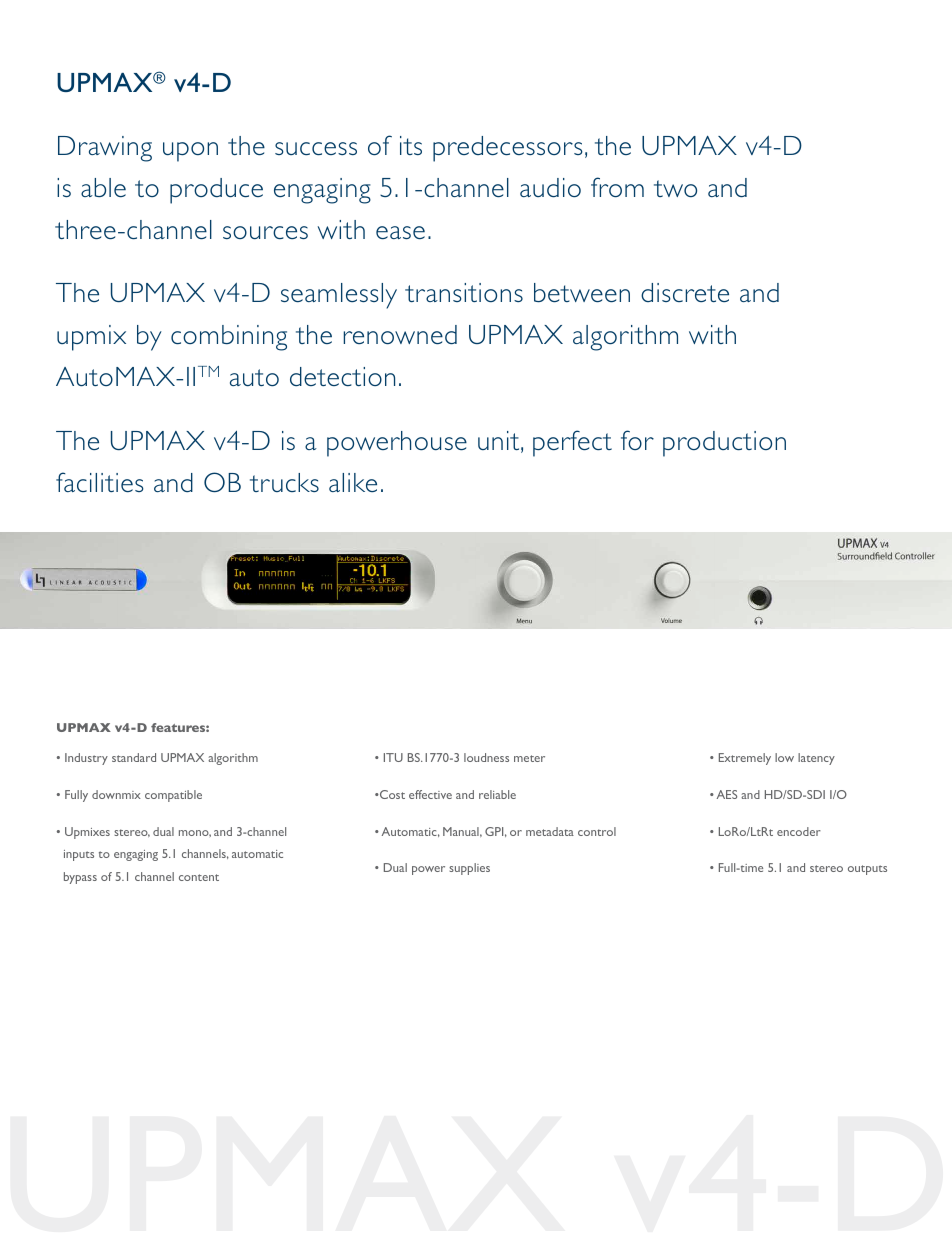 This image has height=1233, width=952. Describe the element at coordinates (342, 376) in the image. I see `detection` at that location.
